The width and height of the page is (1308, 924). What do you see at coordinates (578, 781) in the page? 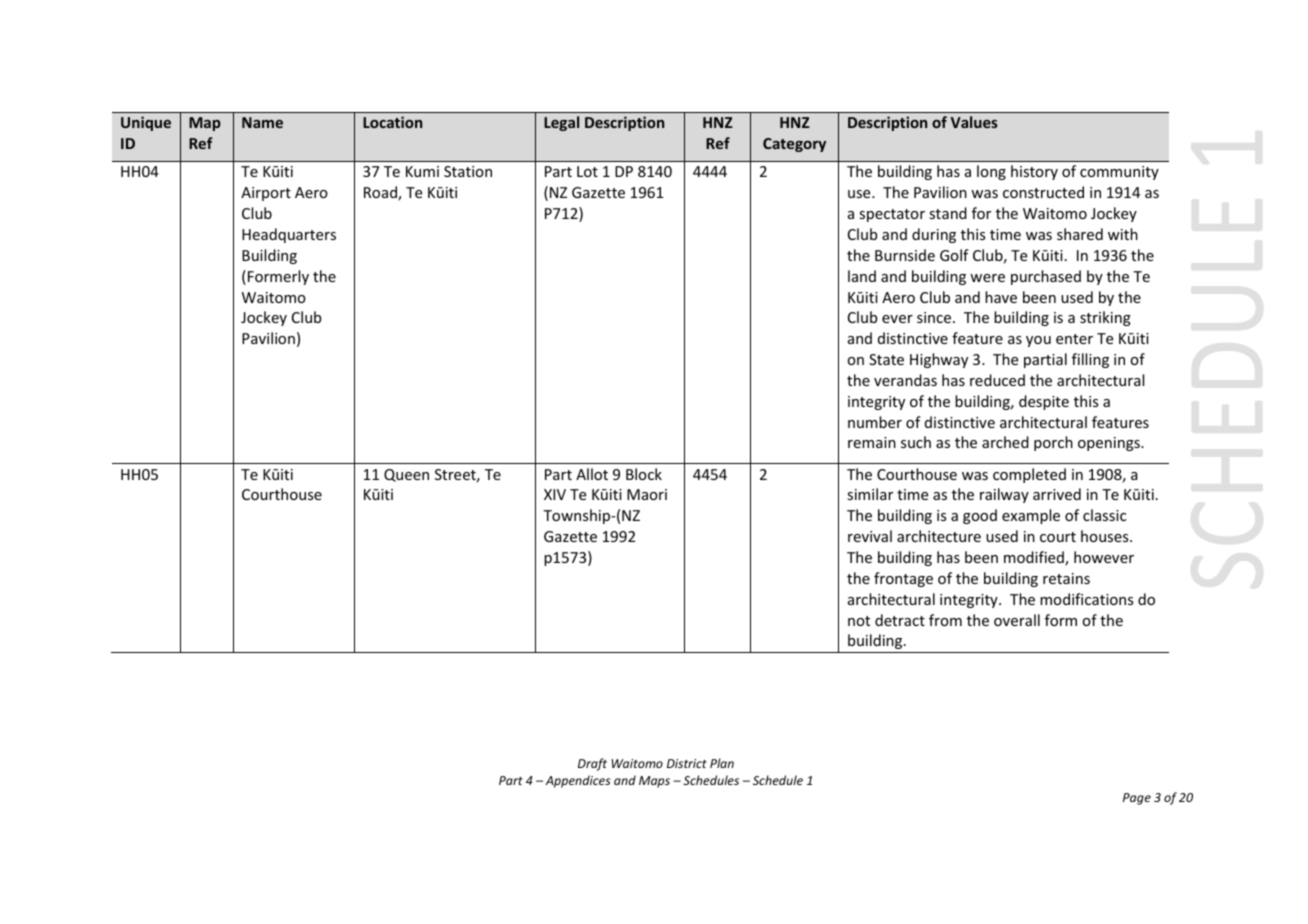
I see `Appendices` at bounding box center [578, 781].
